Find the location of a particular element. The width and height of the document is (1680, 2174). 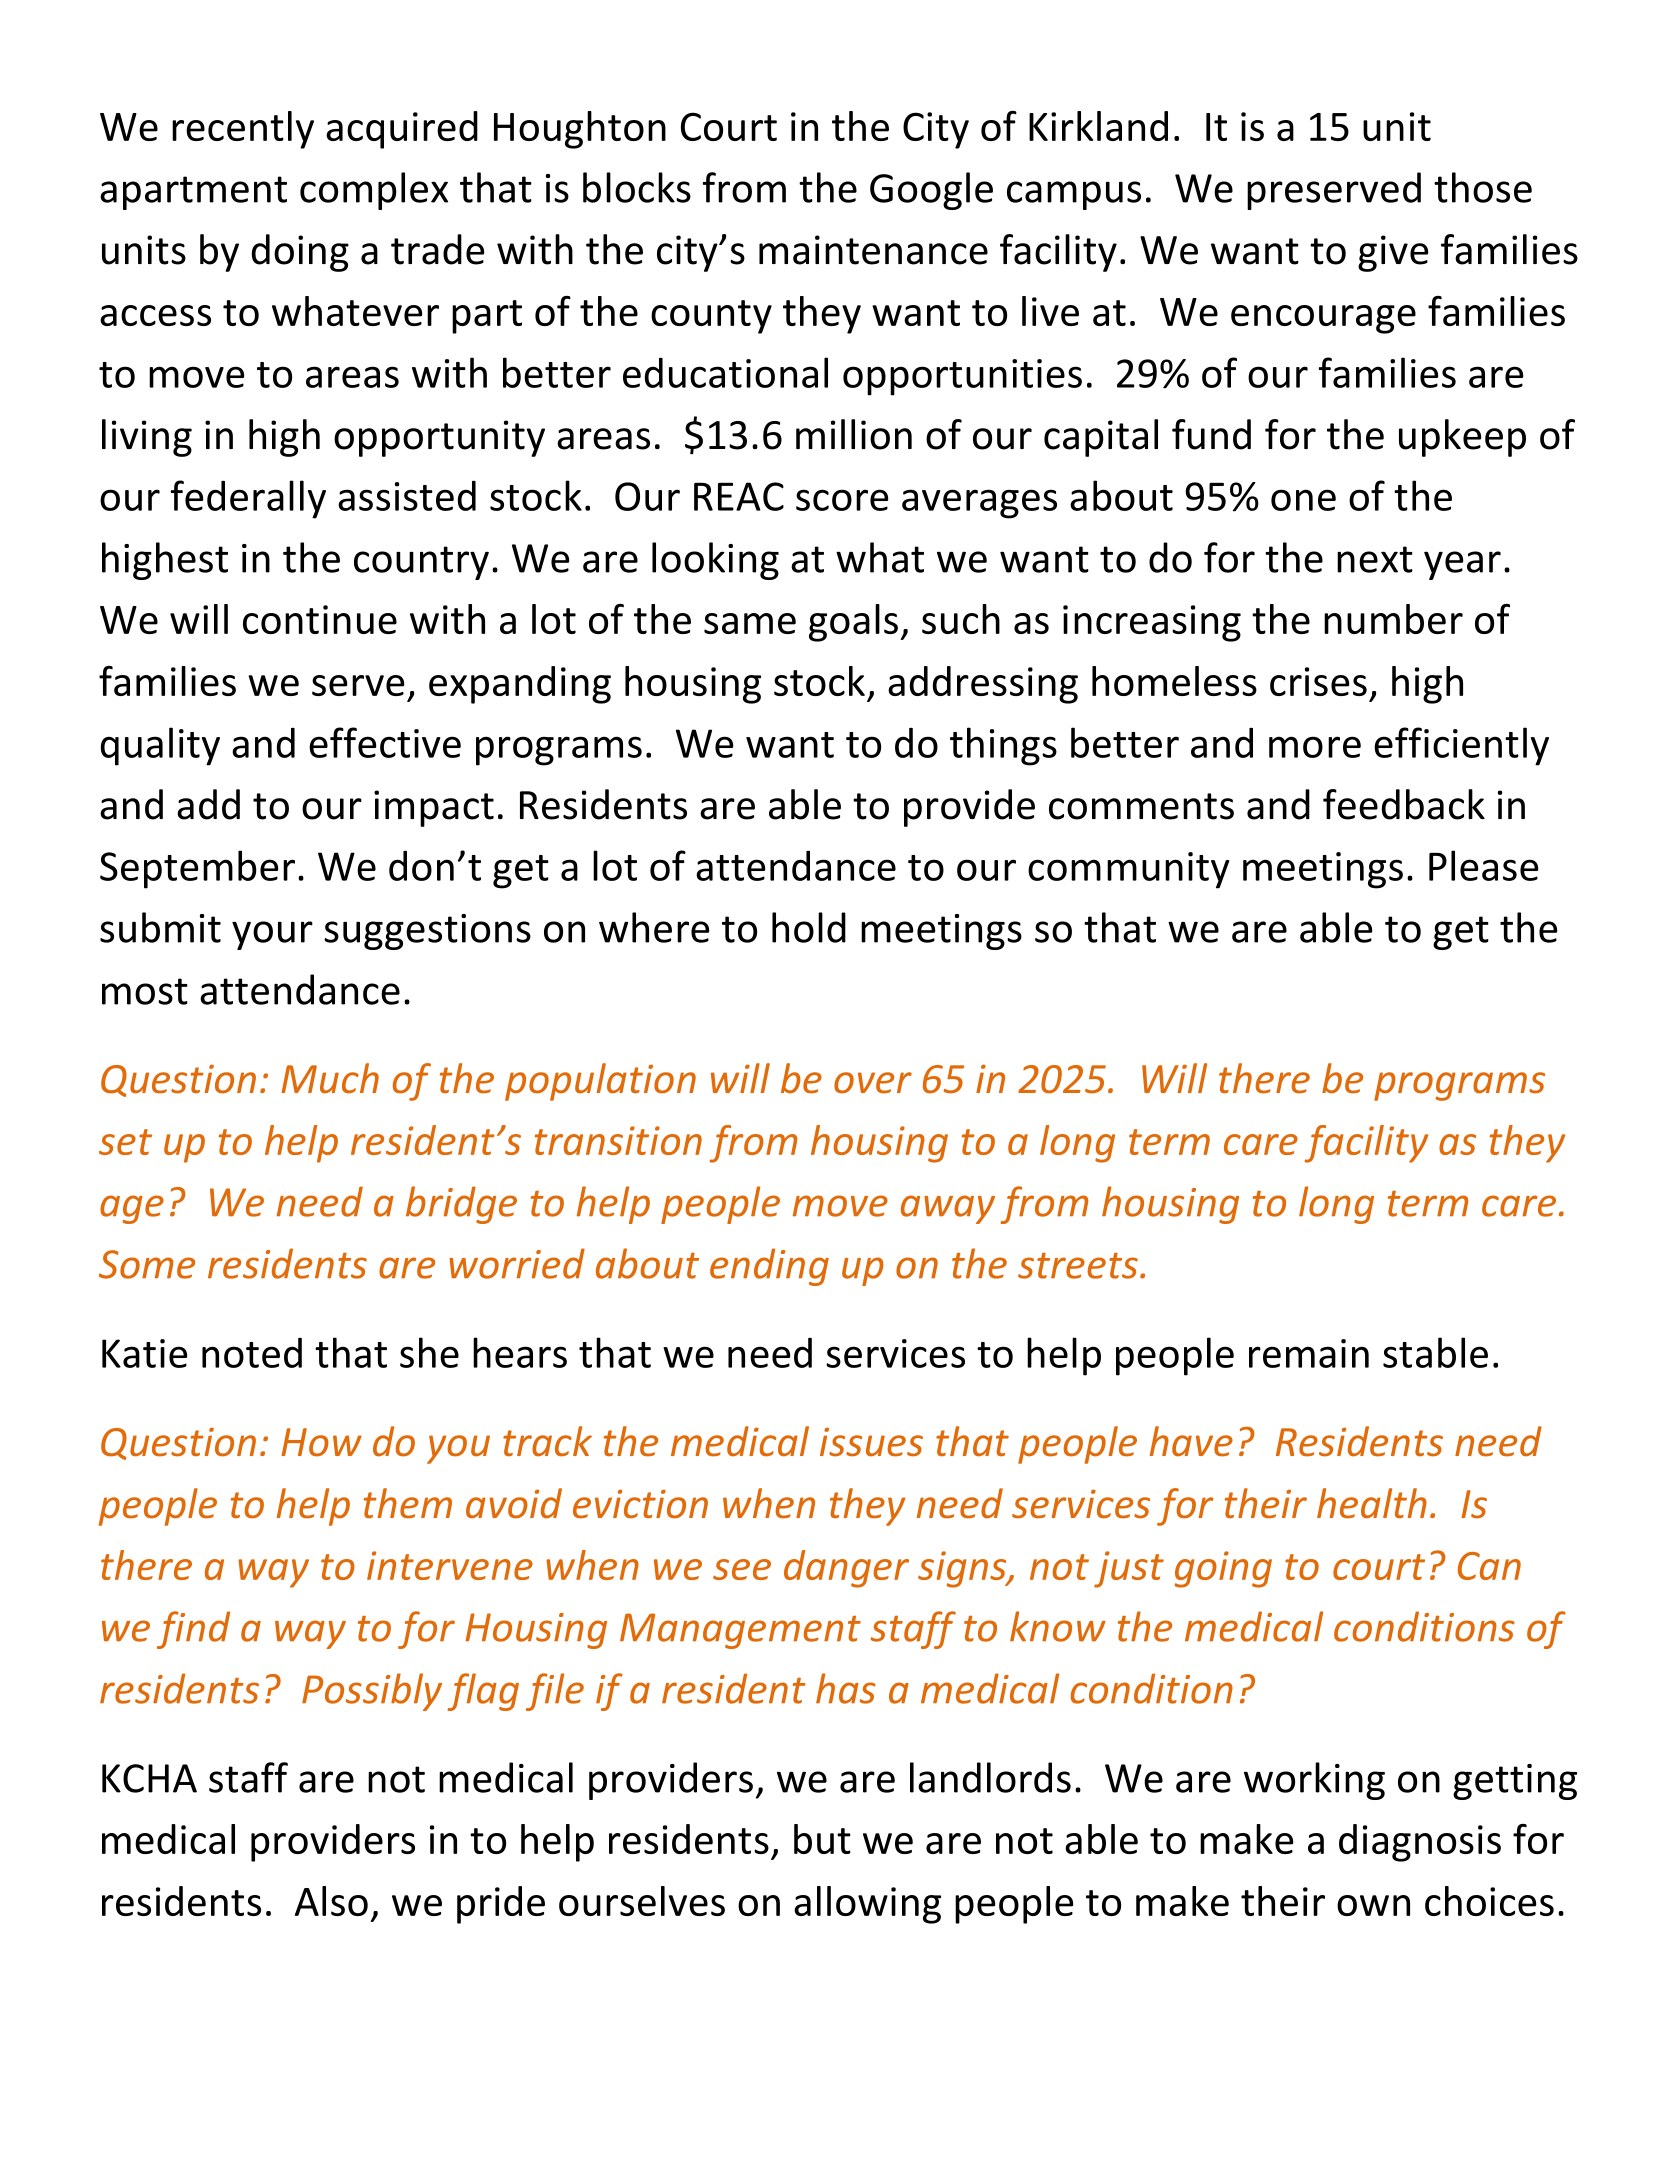

but is located at coordinates (822, 1839).
